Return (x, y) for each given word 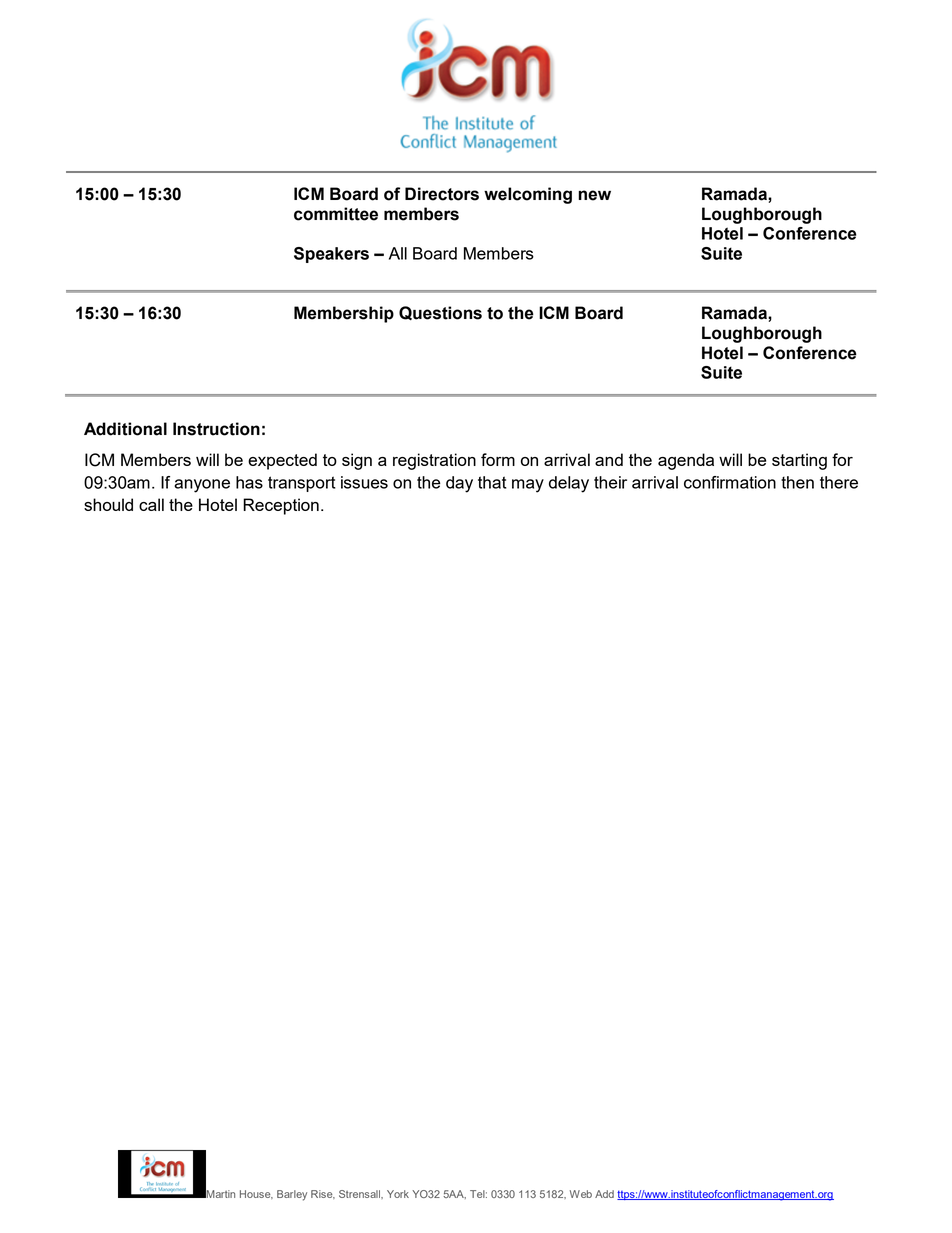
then (797, 482)
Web (581, 1194)
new (594, 195)
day (459, 484)
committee (336, 214)
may (528, 486)
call (151, 504)
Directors (442, 194)
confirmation (730, 482)
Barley (292, 1195)
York (398, 1194)
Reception (281, 506)
